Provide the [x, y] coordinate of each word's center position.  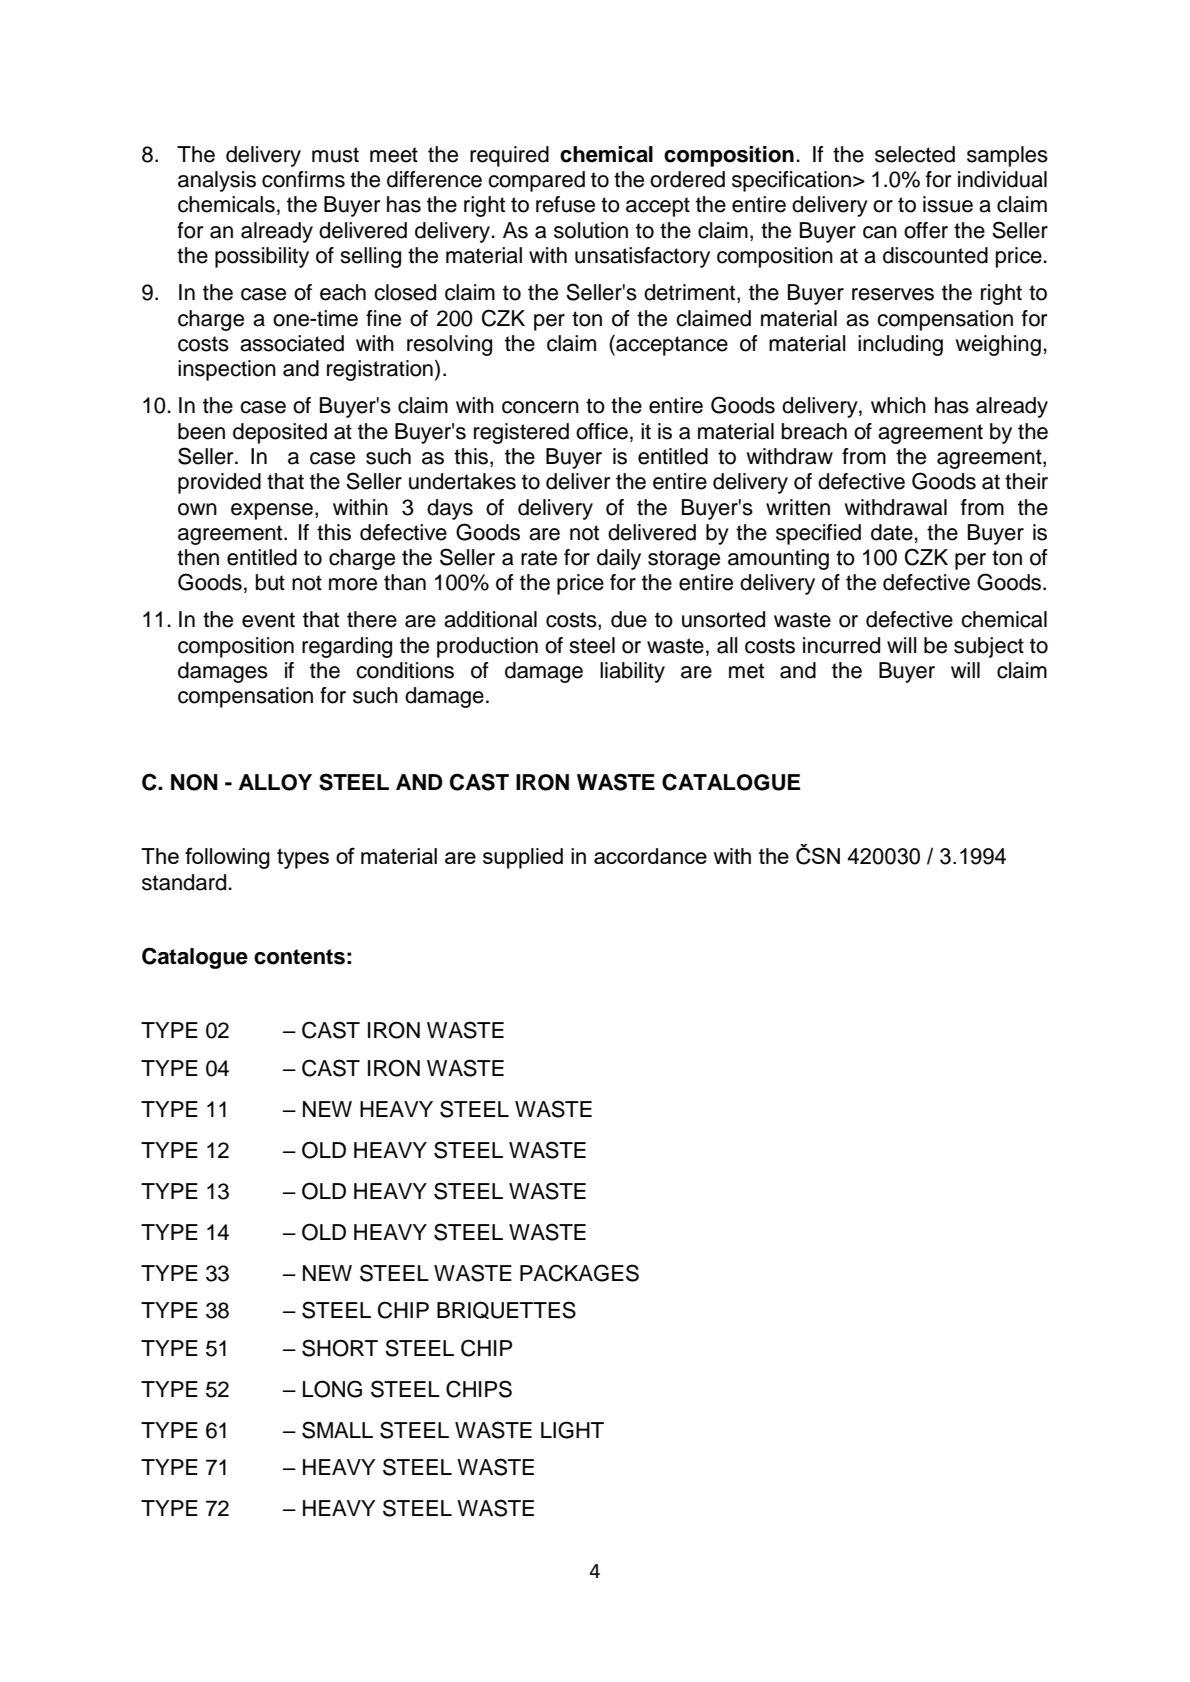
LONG [332, 1389]
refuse [565, 204]
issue [948, 204]
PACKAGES [579, 1273]
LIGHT [572, 1430]
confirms [303, 179]
